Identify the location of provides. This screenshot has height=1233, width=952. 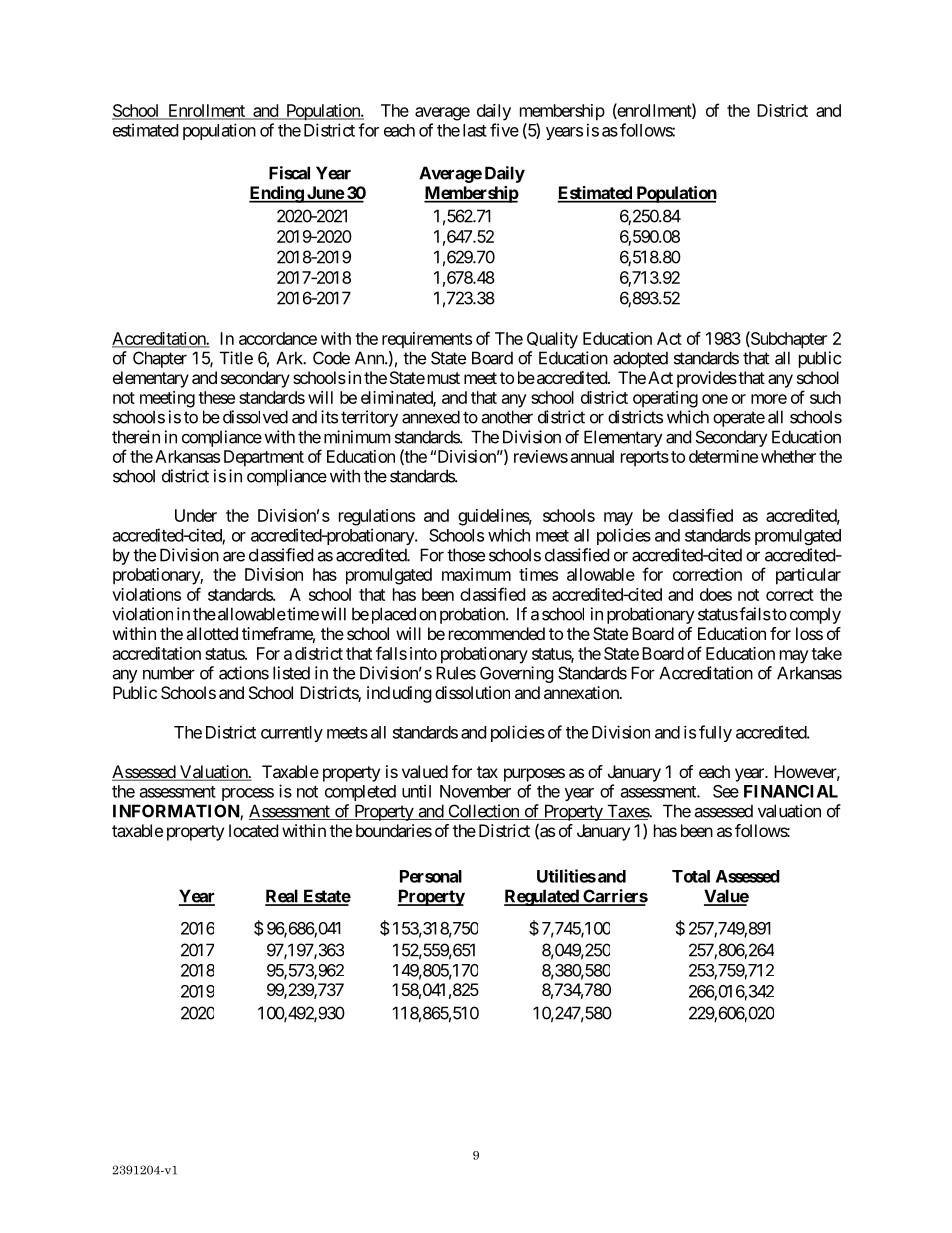
(707, 379).
